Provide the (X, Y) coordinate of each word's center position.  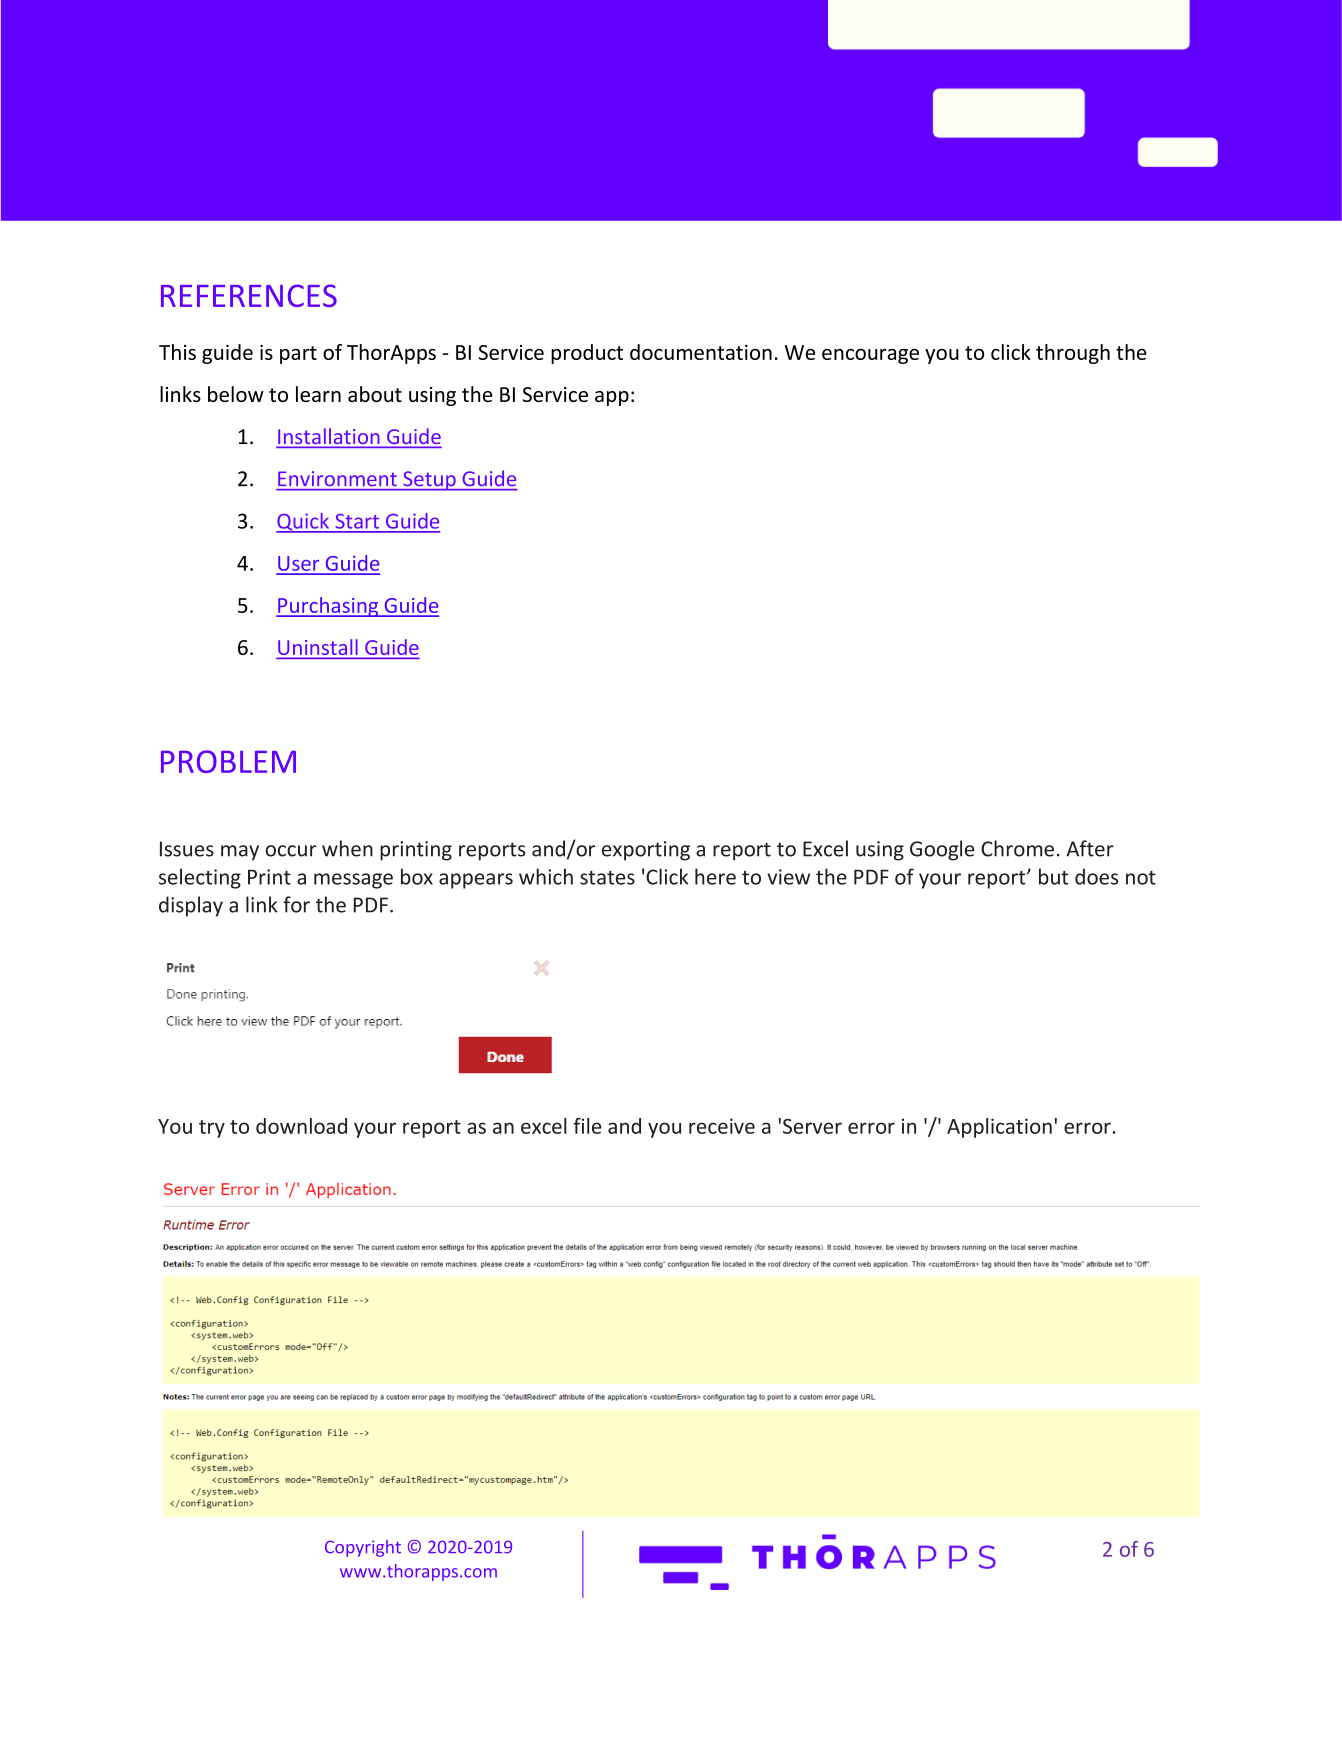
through (1073, 354)
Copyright (363, 1548)
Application (999, 1128)
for (296, 904)
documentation (701, 352)
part (298, 355)
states (607, 878)
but (1053, 876)
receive (722, 1126)
